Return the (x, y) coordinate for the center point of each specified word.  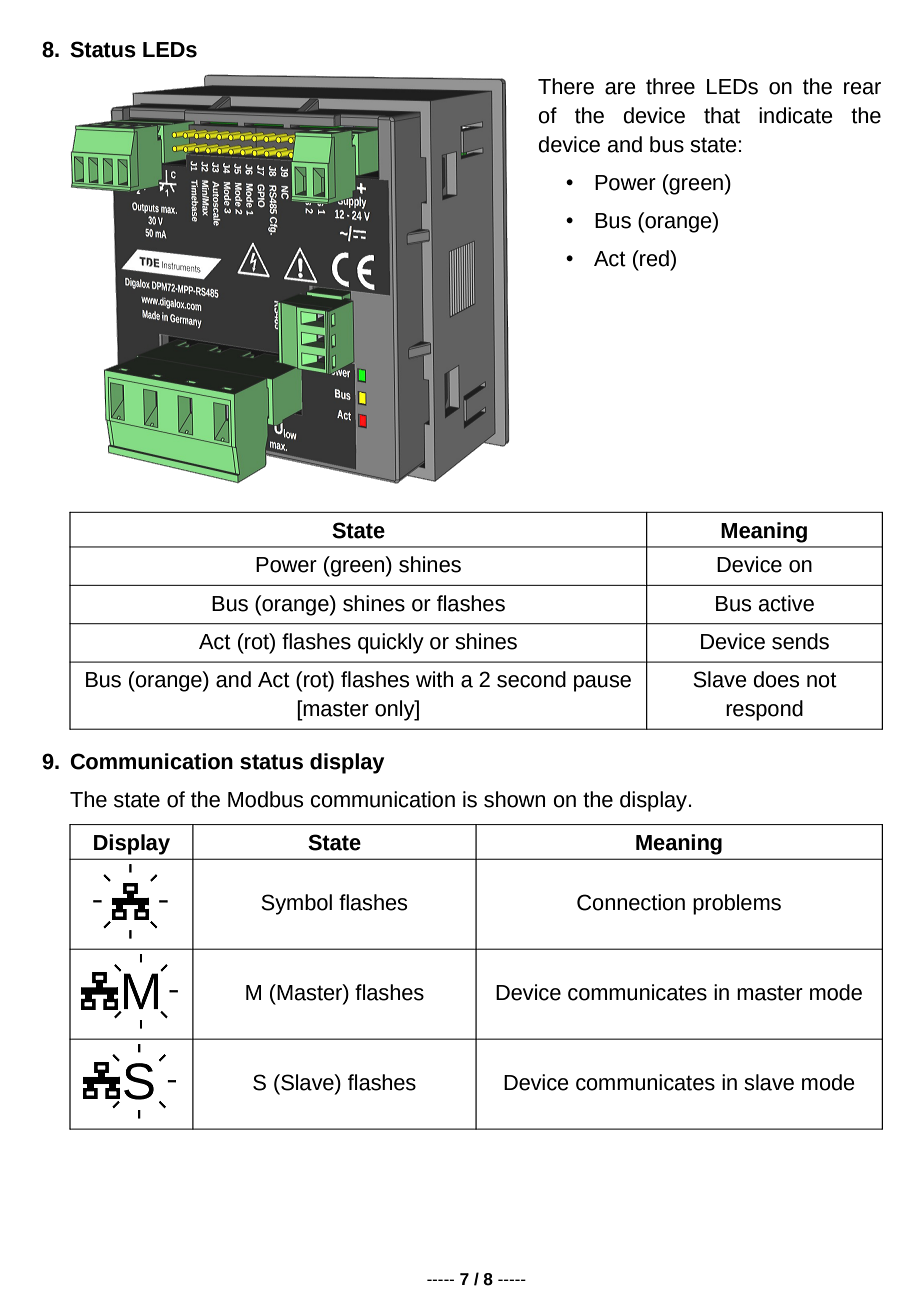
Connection (631, 902)
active (786, 603)
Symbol (297, 904)
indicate (796, 115)
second (531, 679)
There (566, 86)
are (620, 88)
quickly (391, 643)
